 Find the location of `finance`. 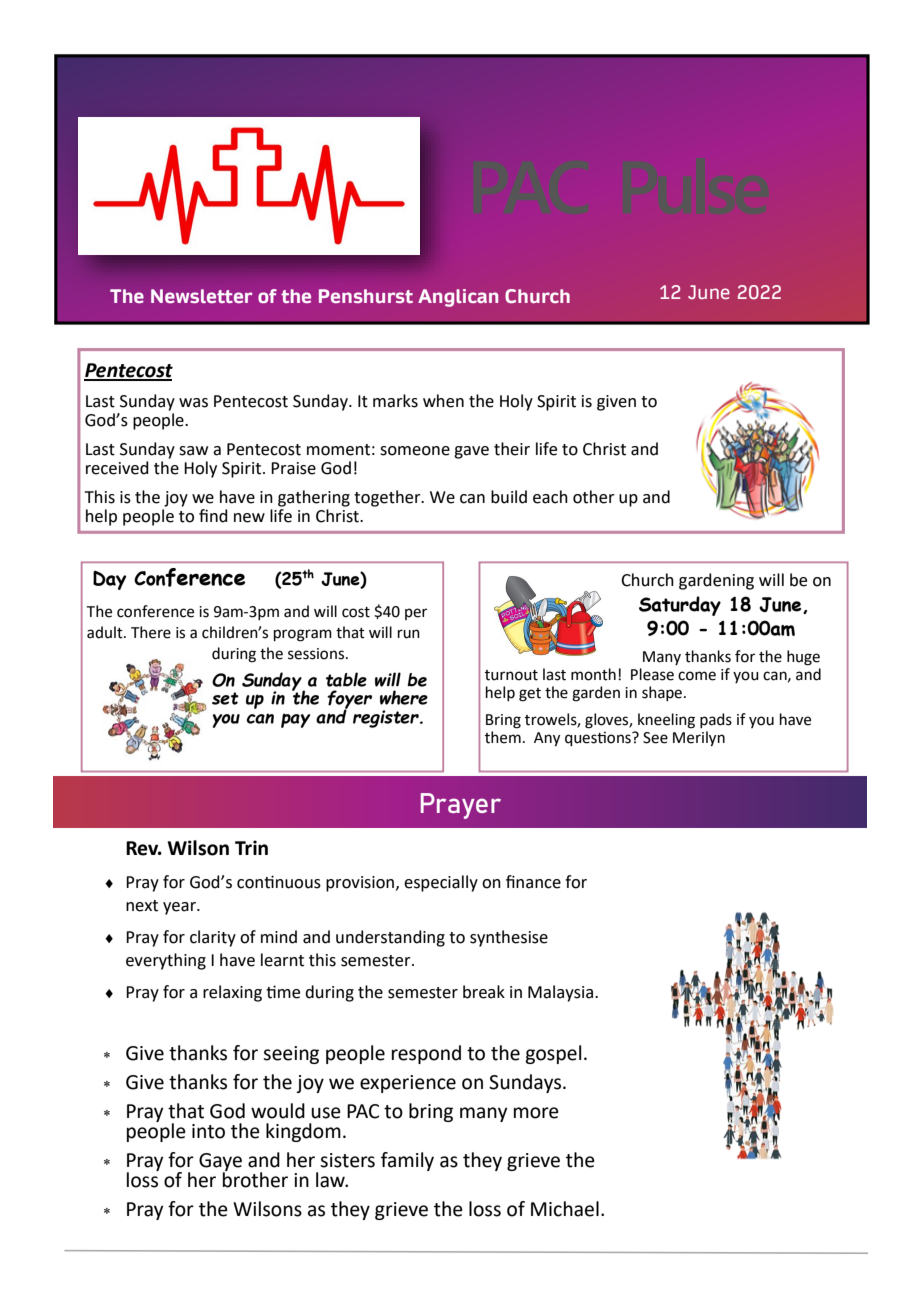

finance is located at coordinates (533, 882).
